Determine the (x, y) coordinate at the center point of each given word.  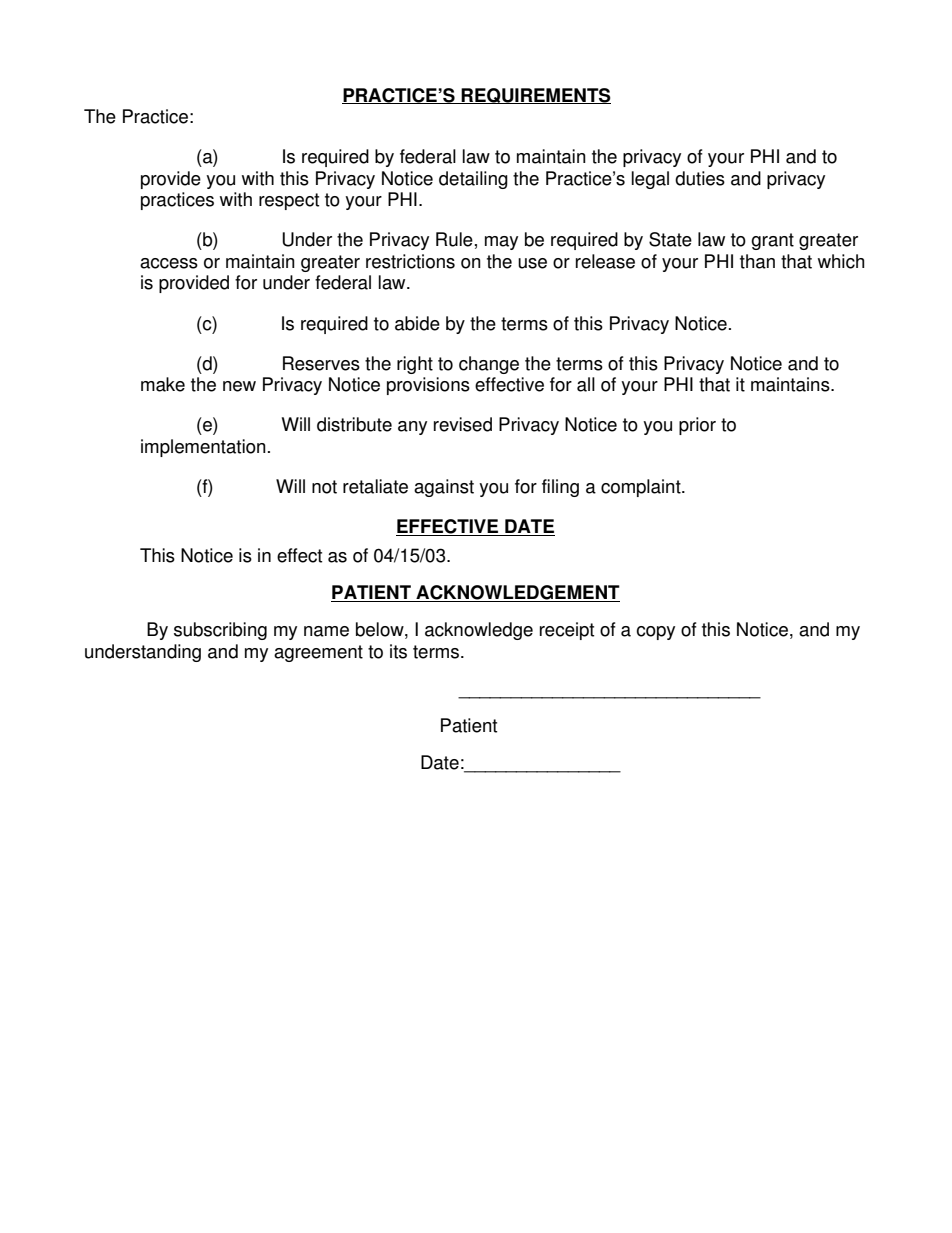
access (169, 263)
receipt (567, 631)
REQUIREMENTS (535, 96)
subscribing (220, 631)
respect (289, 201)
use (532, 263)
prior (697, 426)
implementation (203, 448)
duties (700, 178)
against (444, 488)
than (757, 261)
